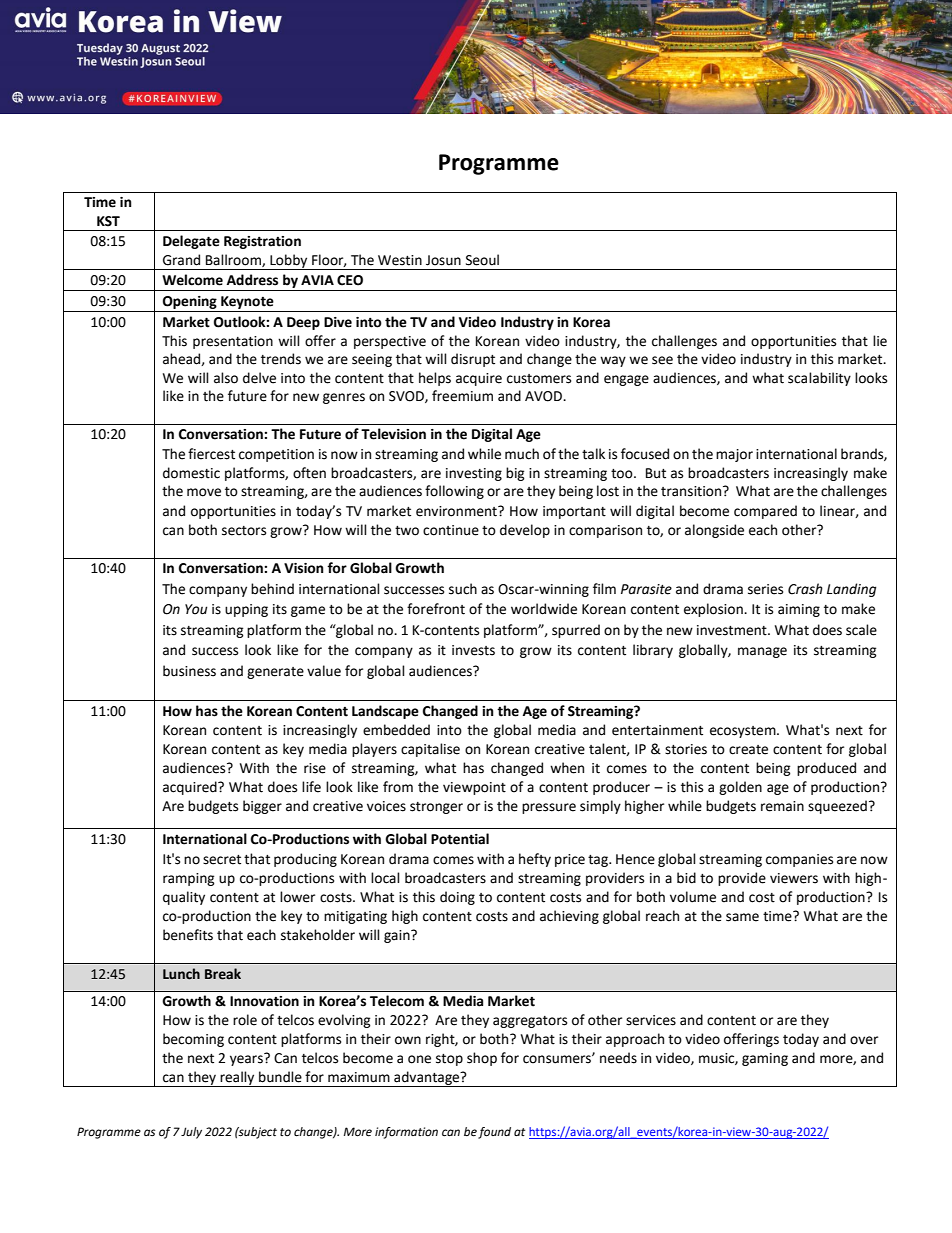 The width and height of the page is (952, 1233). I want to click on Delegate, so click(191, 242).
